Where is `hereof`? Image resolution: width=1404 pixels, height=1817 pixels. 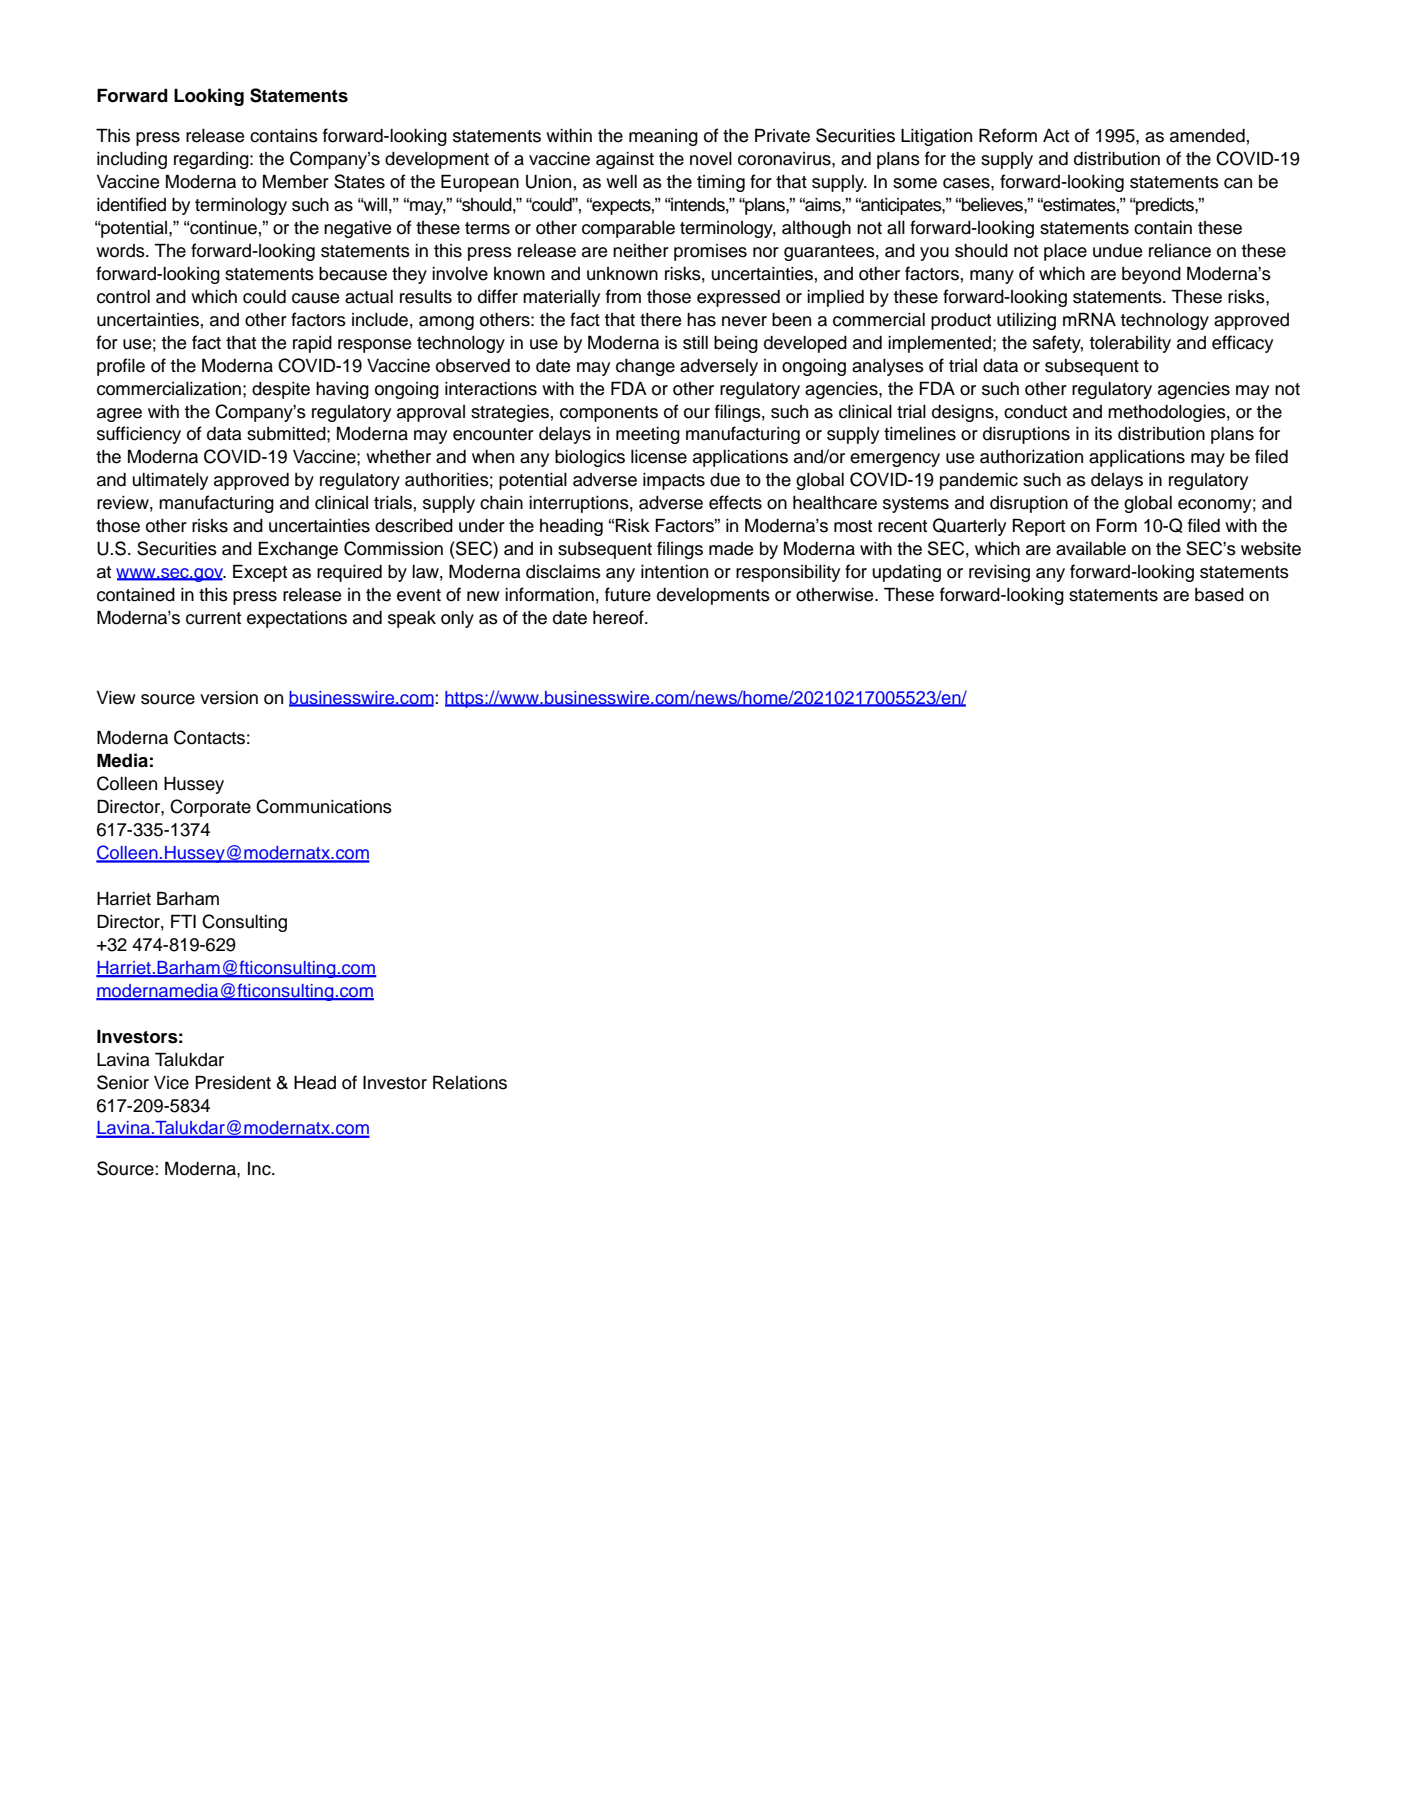 hereof is located at coordinates (619, 617).
